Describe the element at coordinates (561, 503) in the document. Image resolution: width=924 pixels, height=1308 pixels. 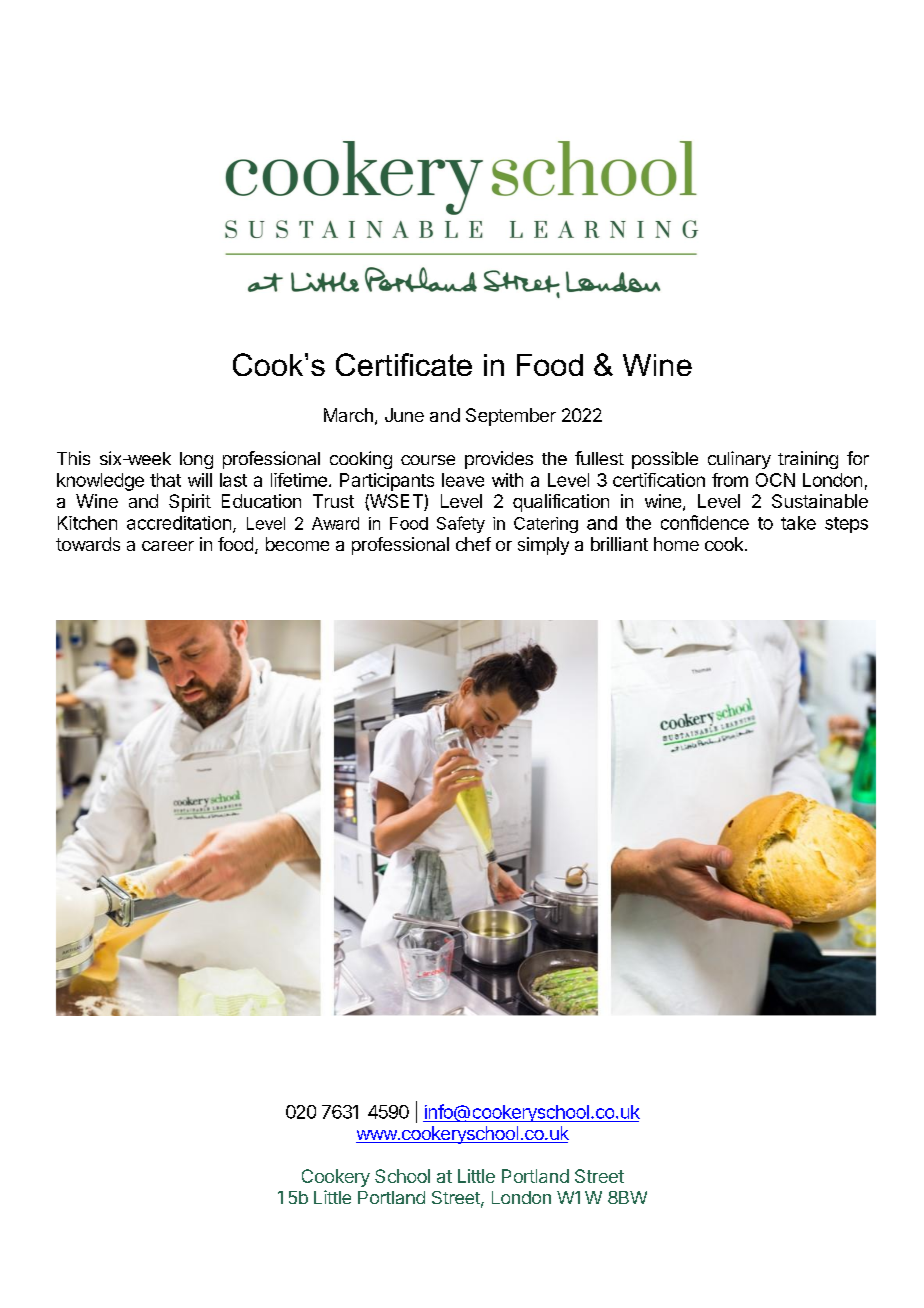
I see `qualification` at that location.
